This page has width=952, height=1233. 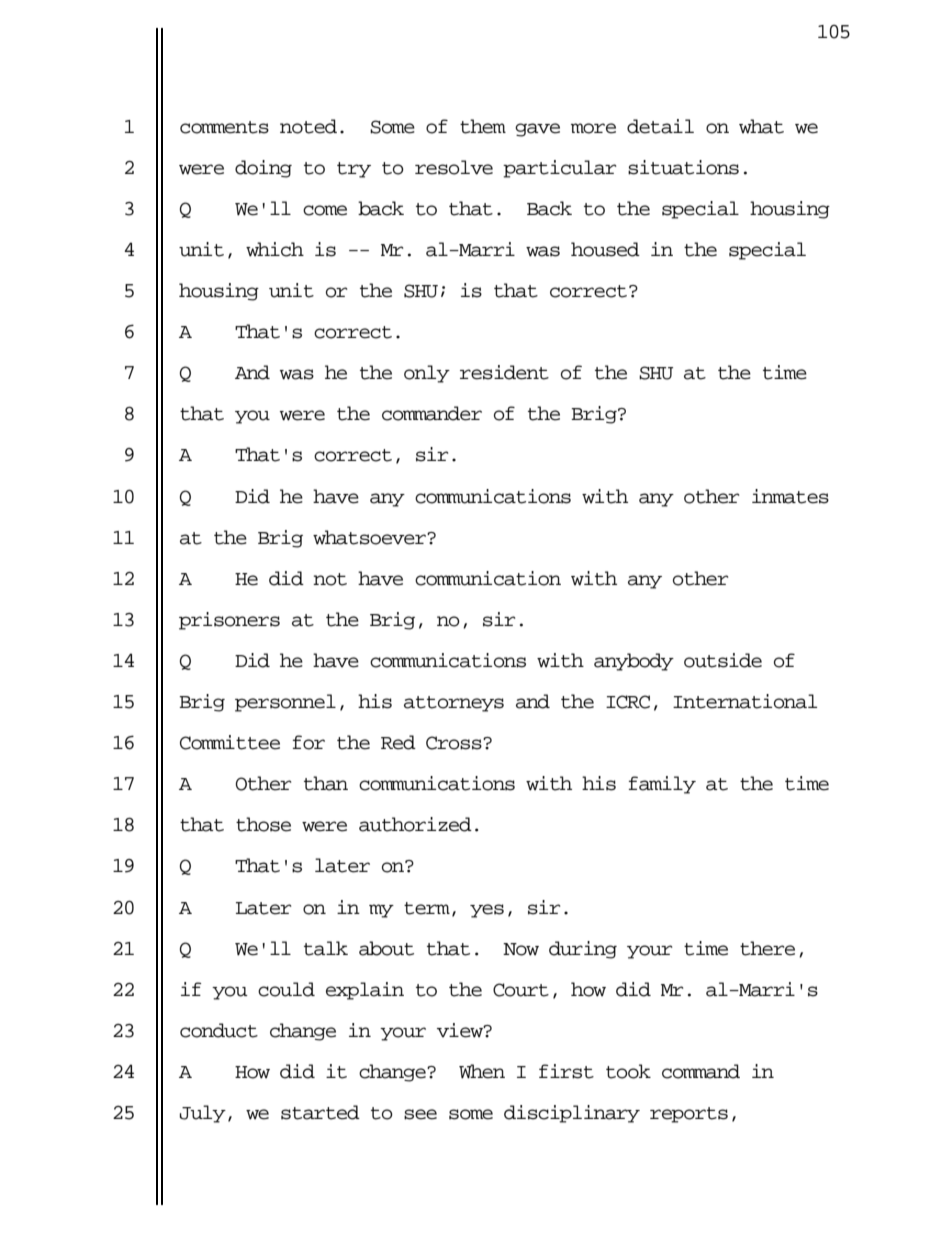 I want to click on them, so click(x=483, y=126).
